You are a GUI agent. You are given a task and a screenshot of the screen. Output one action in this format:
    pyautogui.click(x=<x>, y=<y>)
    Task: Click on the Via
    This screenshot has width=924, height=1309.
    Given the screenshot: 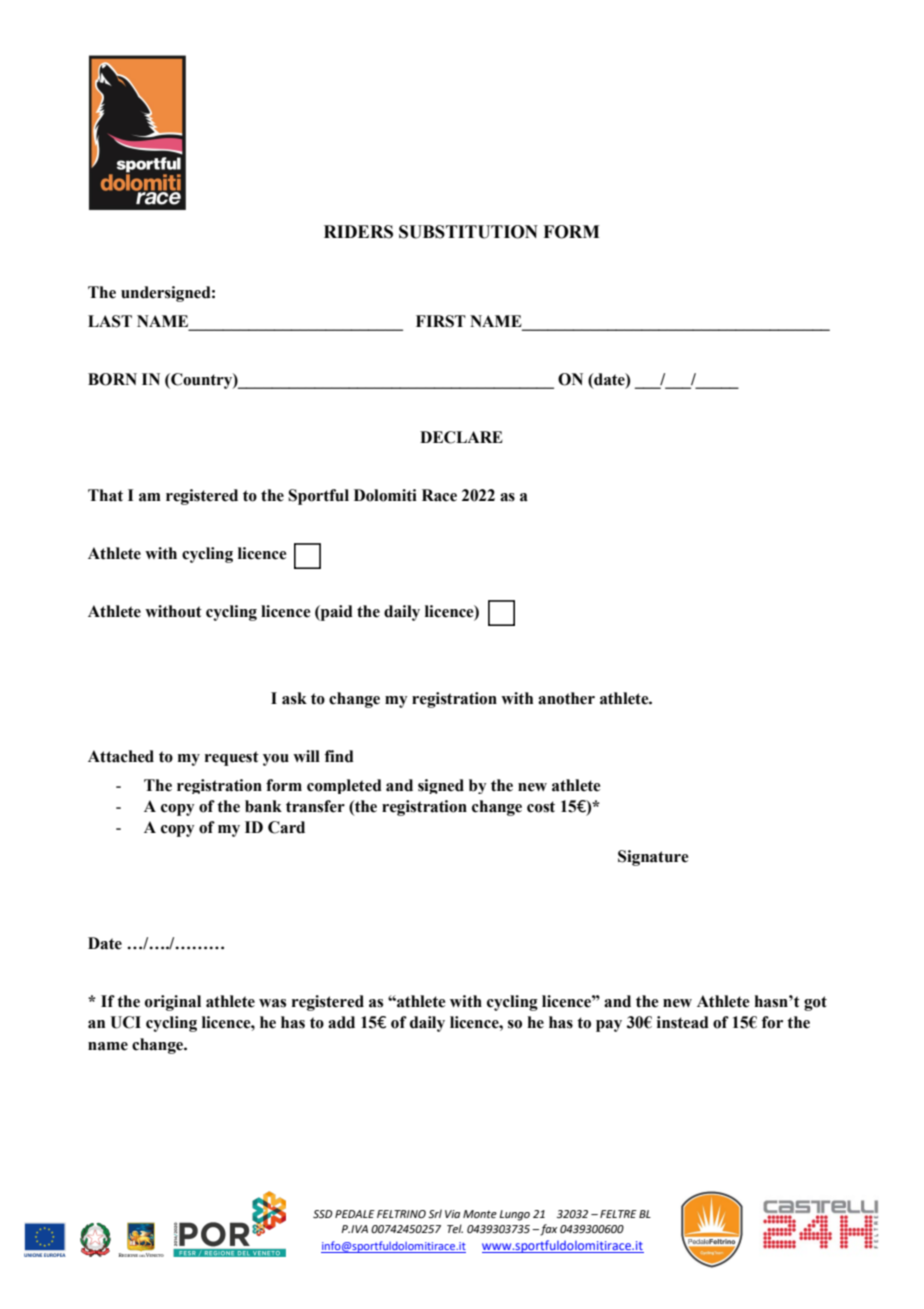 What is the action you would take?
    pyautogui.click(x=452, y=1214)
